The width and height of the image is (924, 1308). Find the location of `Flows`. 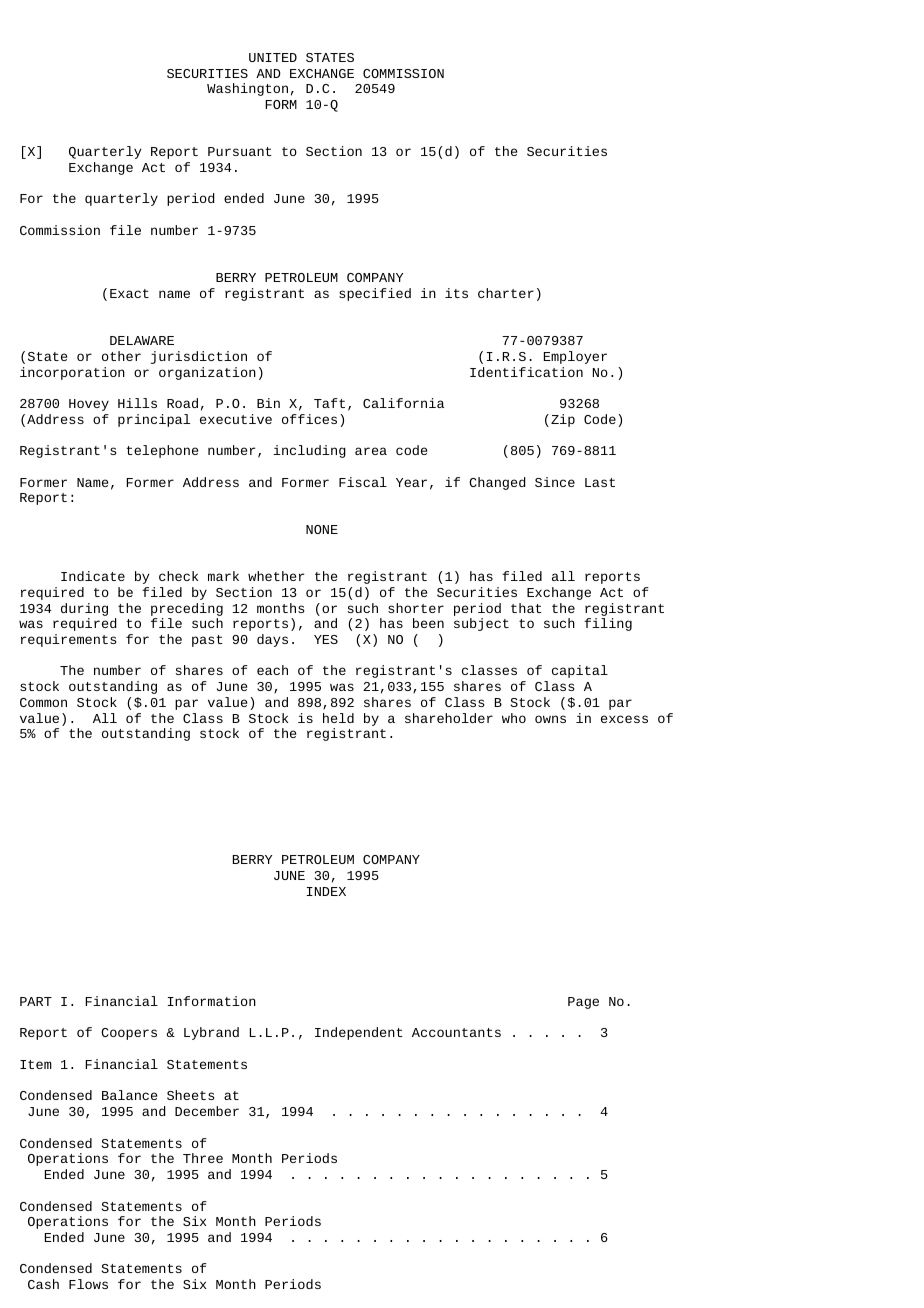

Flows is located at coordinates (88, 1284).
